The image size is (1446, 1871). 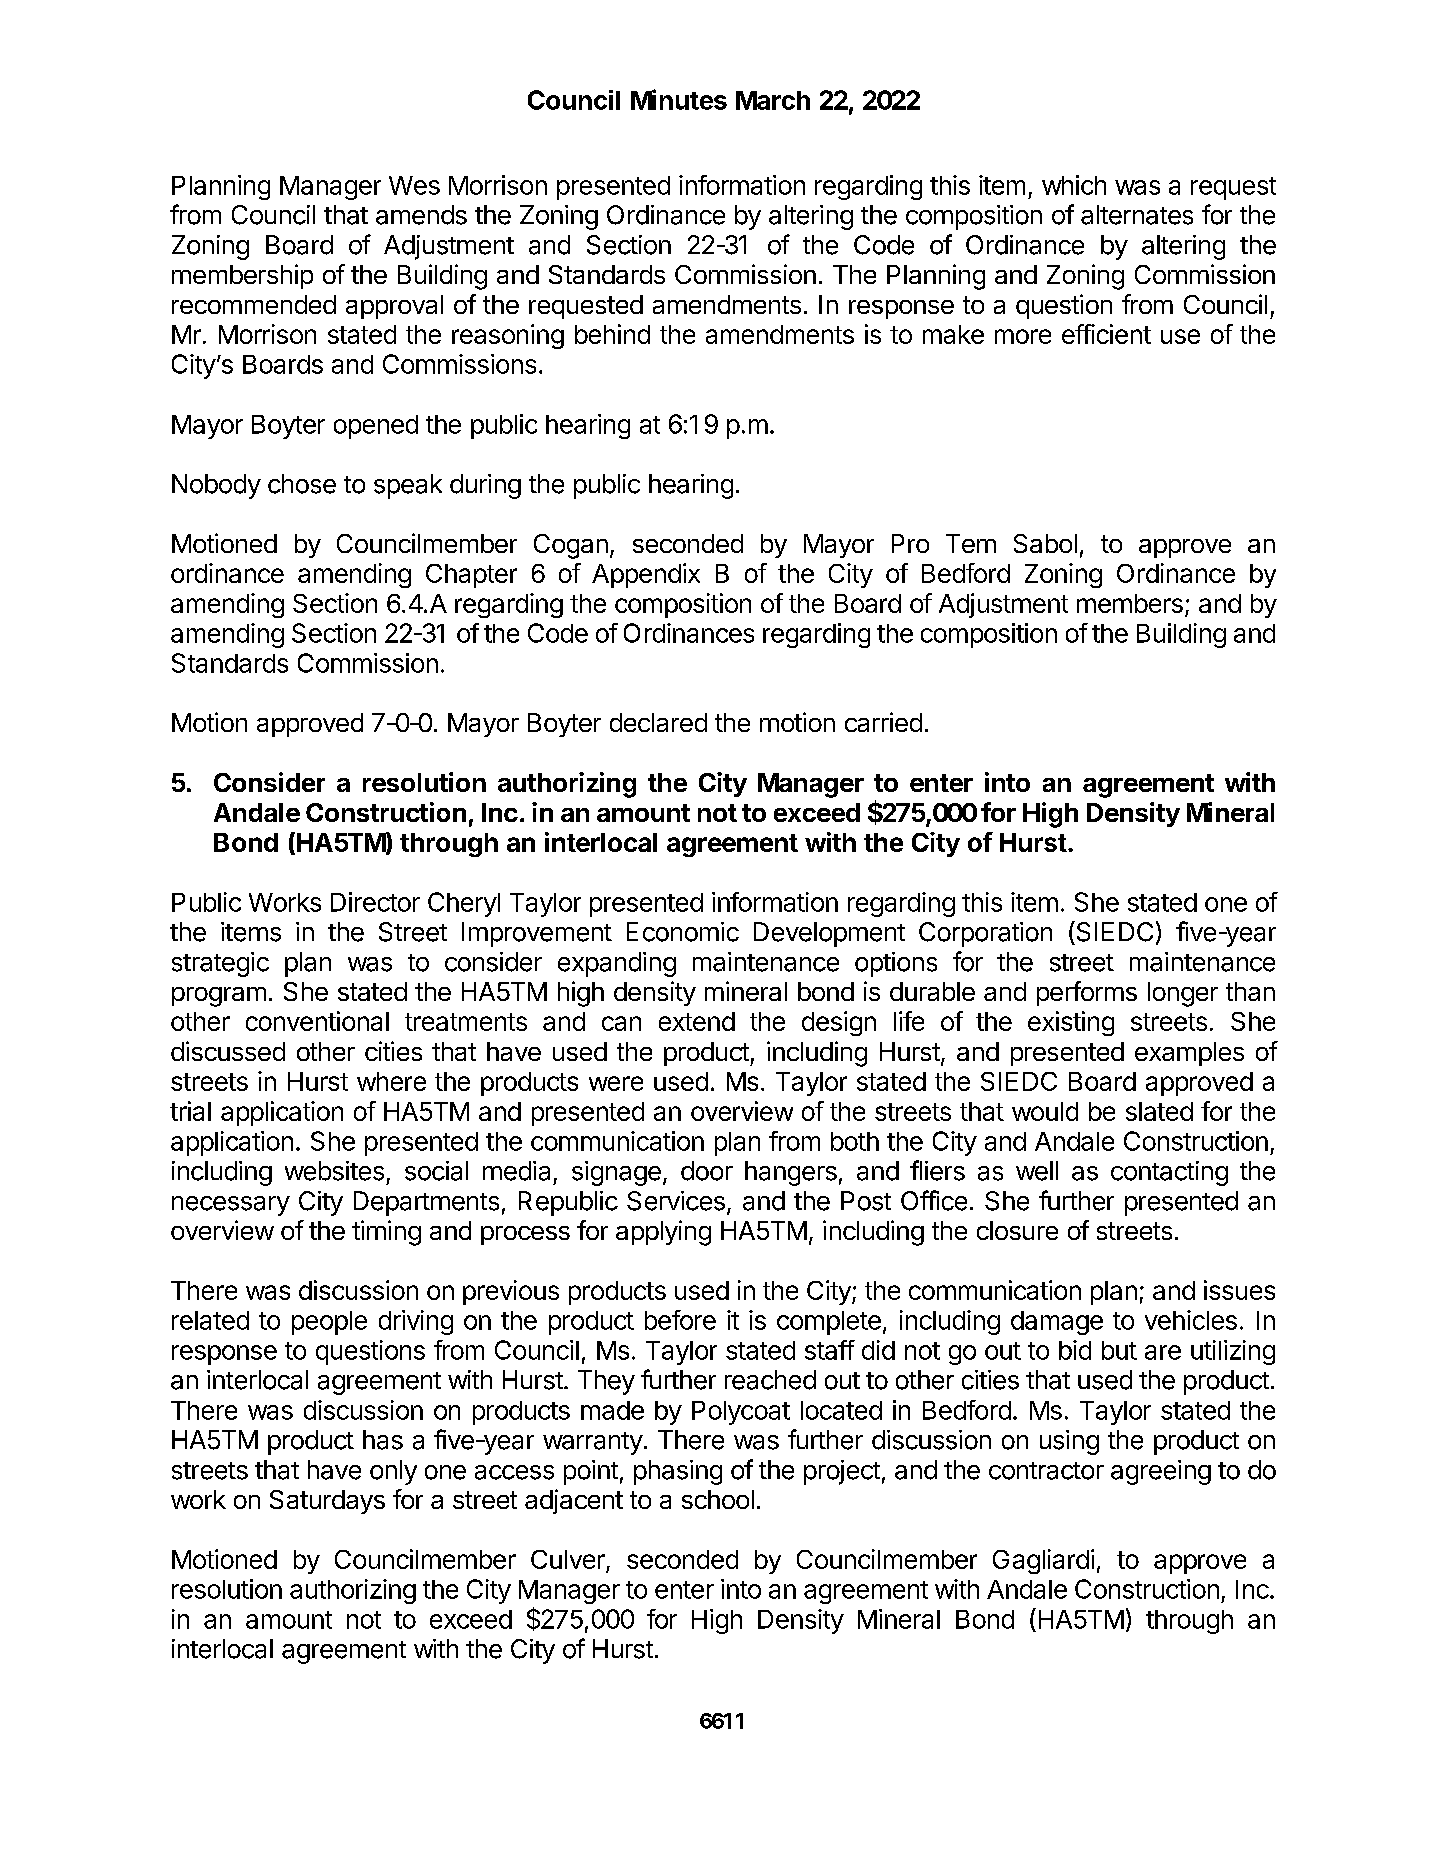 I want to click on Minutes, so click(x=679, y=99).
